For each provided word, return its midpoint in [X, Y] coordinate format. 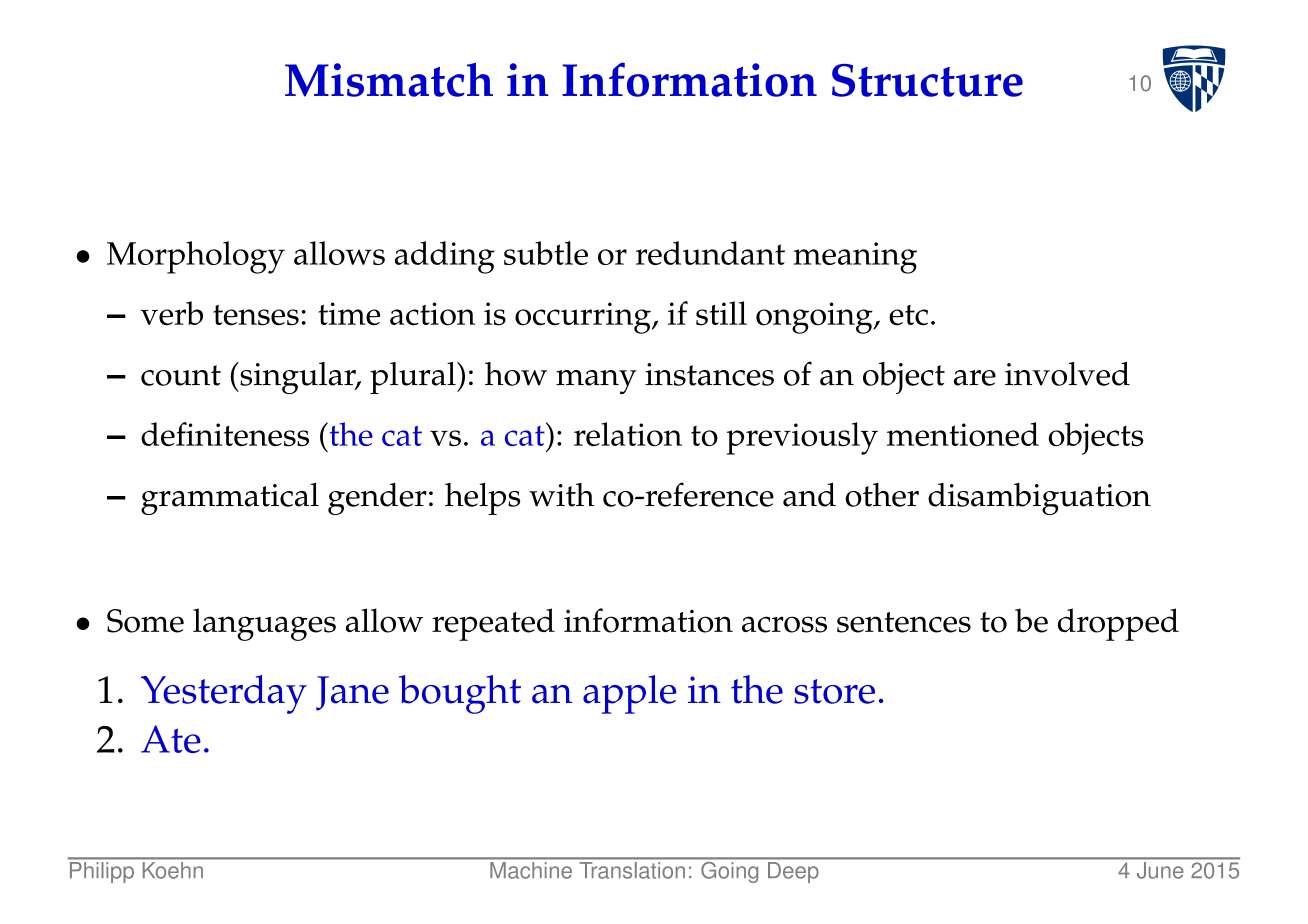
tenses [256, 315]
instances [709, 374]
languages [264, 624]
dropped [1118, 624]
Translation [632, 870]
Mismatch [389, 80]
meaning [855, 258]
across [784, 624]
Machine [531, 870]
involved [1067, 374]
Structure [927, 80]
